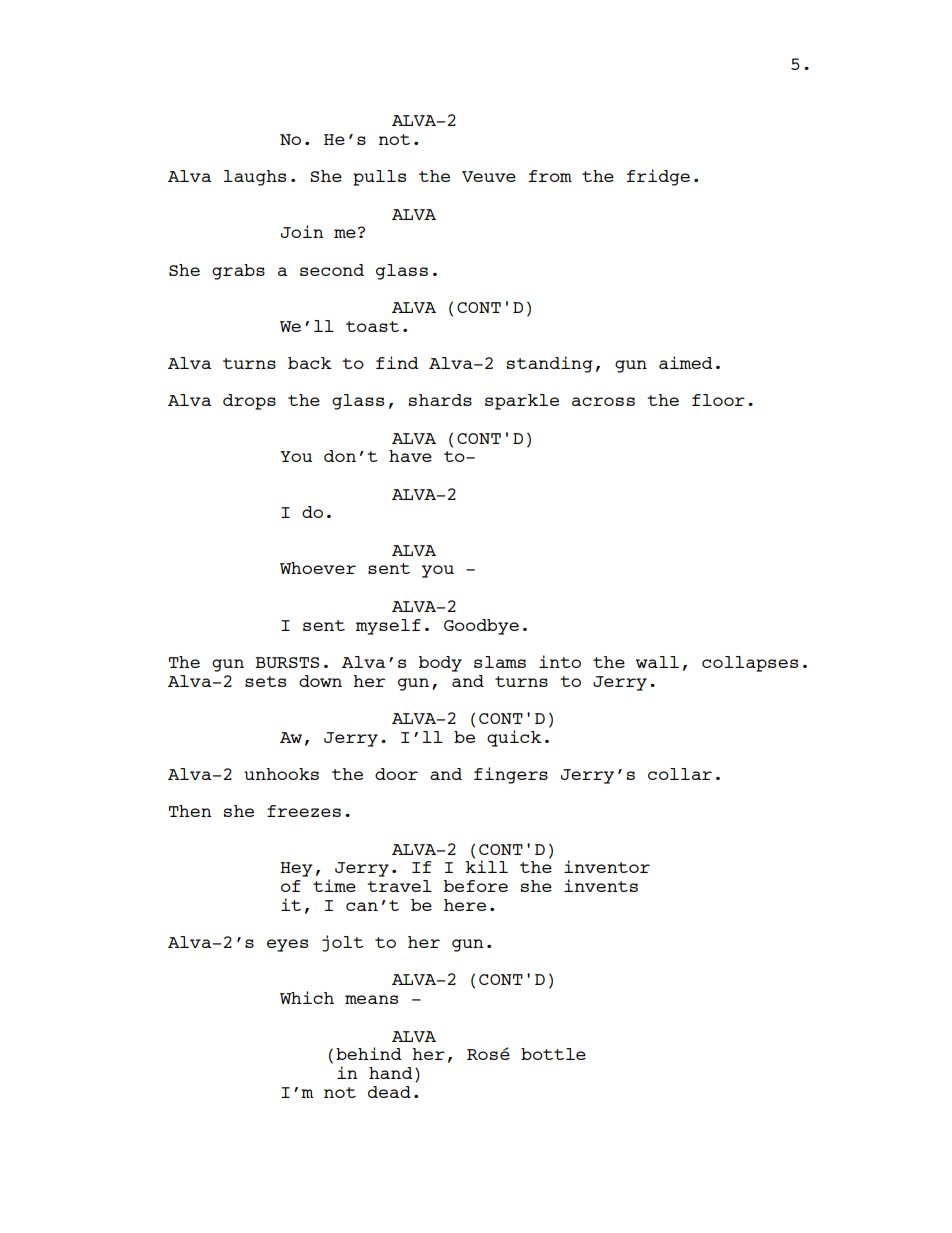  Describe the element at coordinates (307, 997) in the image. I see `Which` at that location.
